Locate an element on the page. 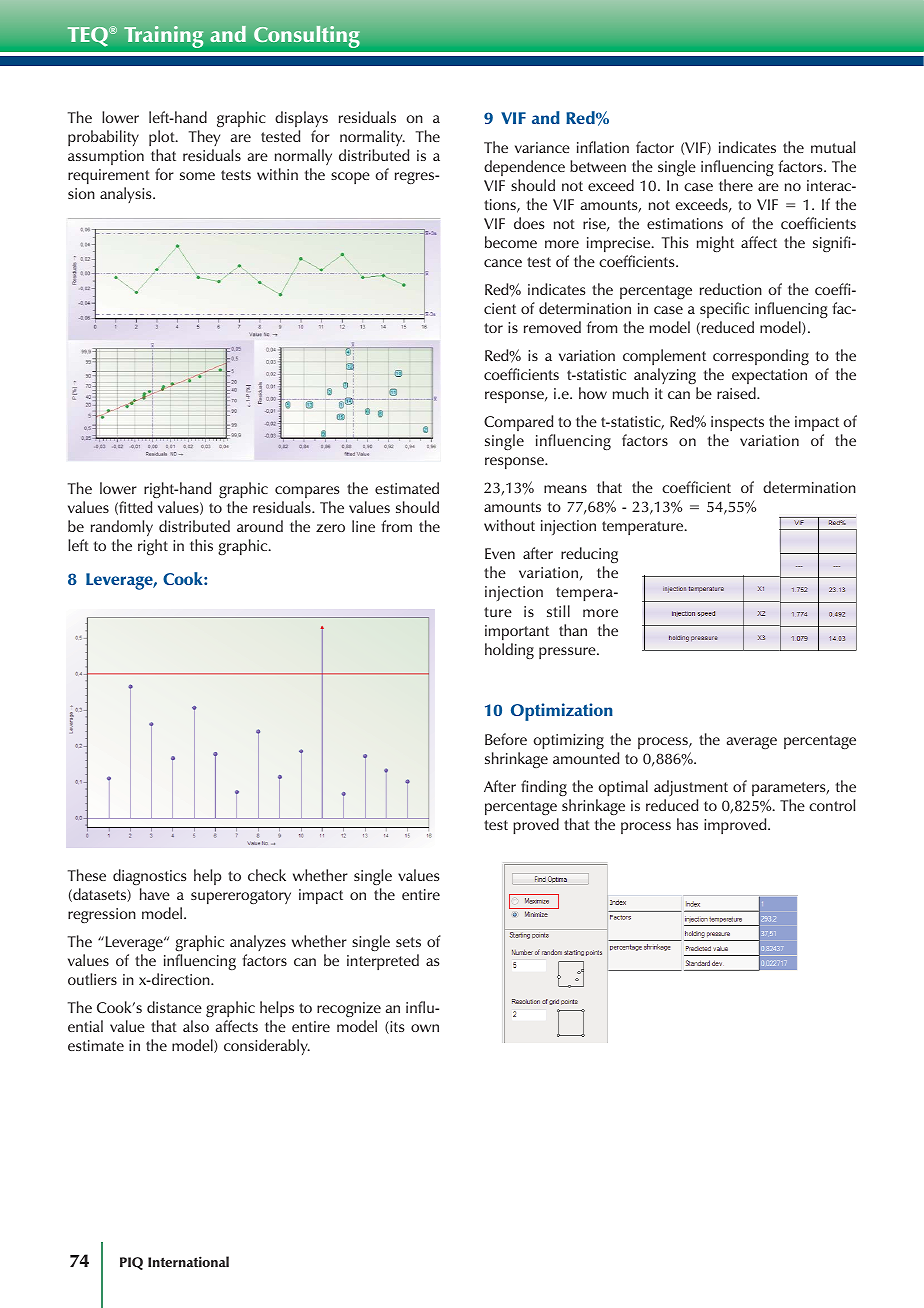  interpreted is located at coordinates (383, 962).
